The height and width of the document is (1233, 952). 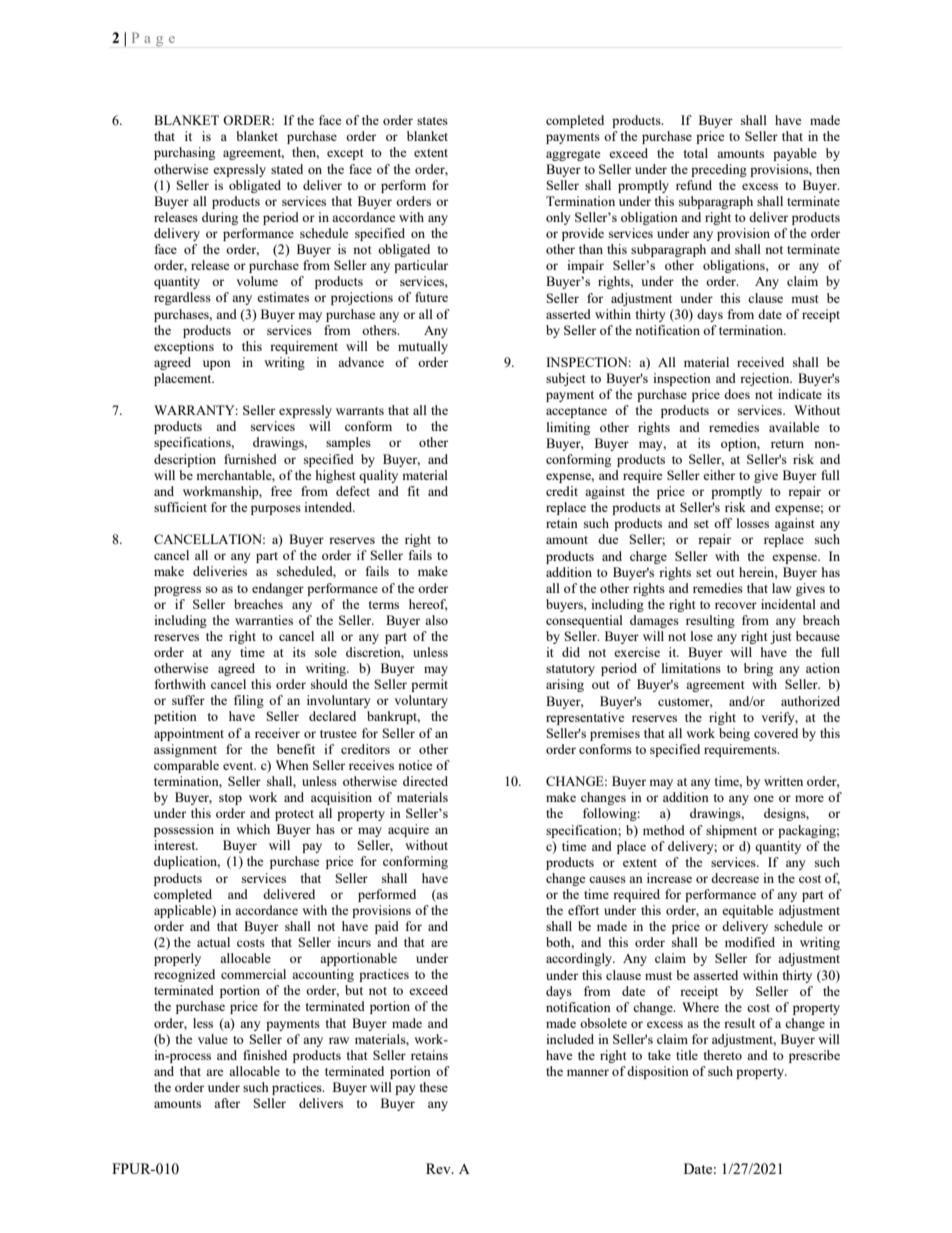 What do you see at coordinates (153, 39) in the document?
I see `Page` at bounding box center [153, 39].
